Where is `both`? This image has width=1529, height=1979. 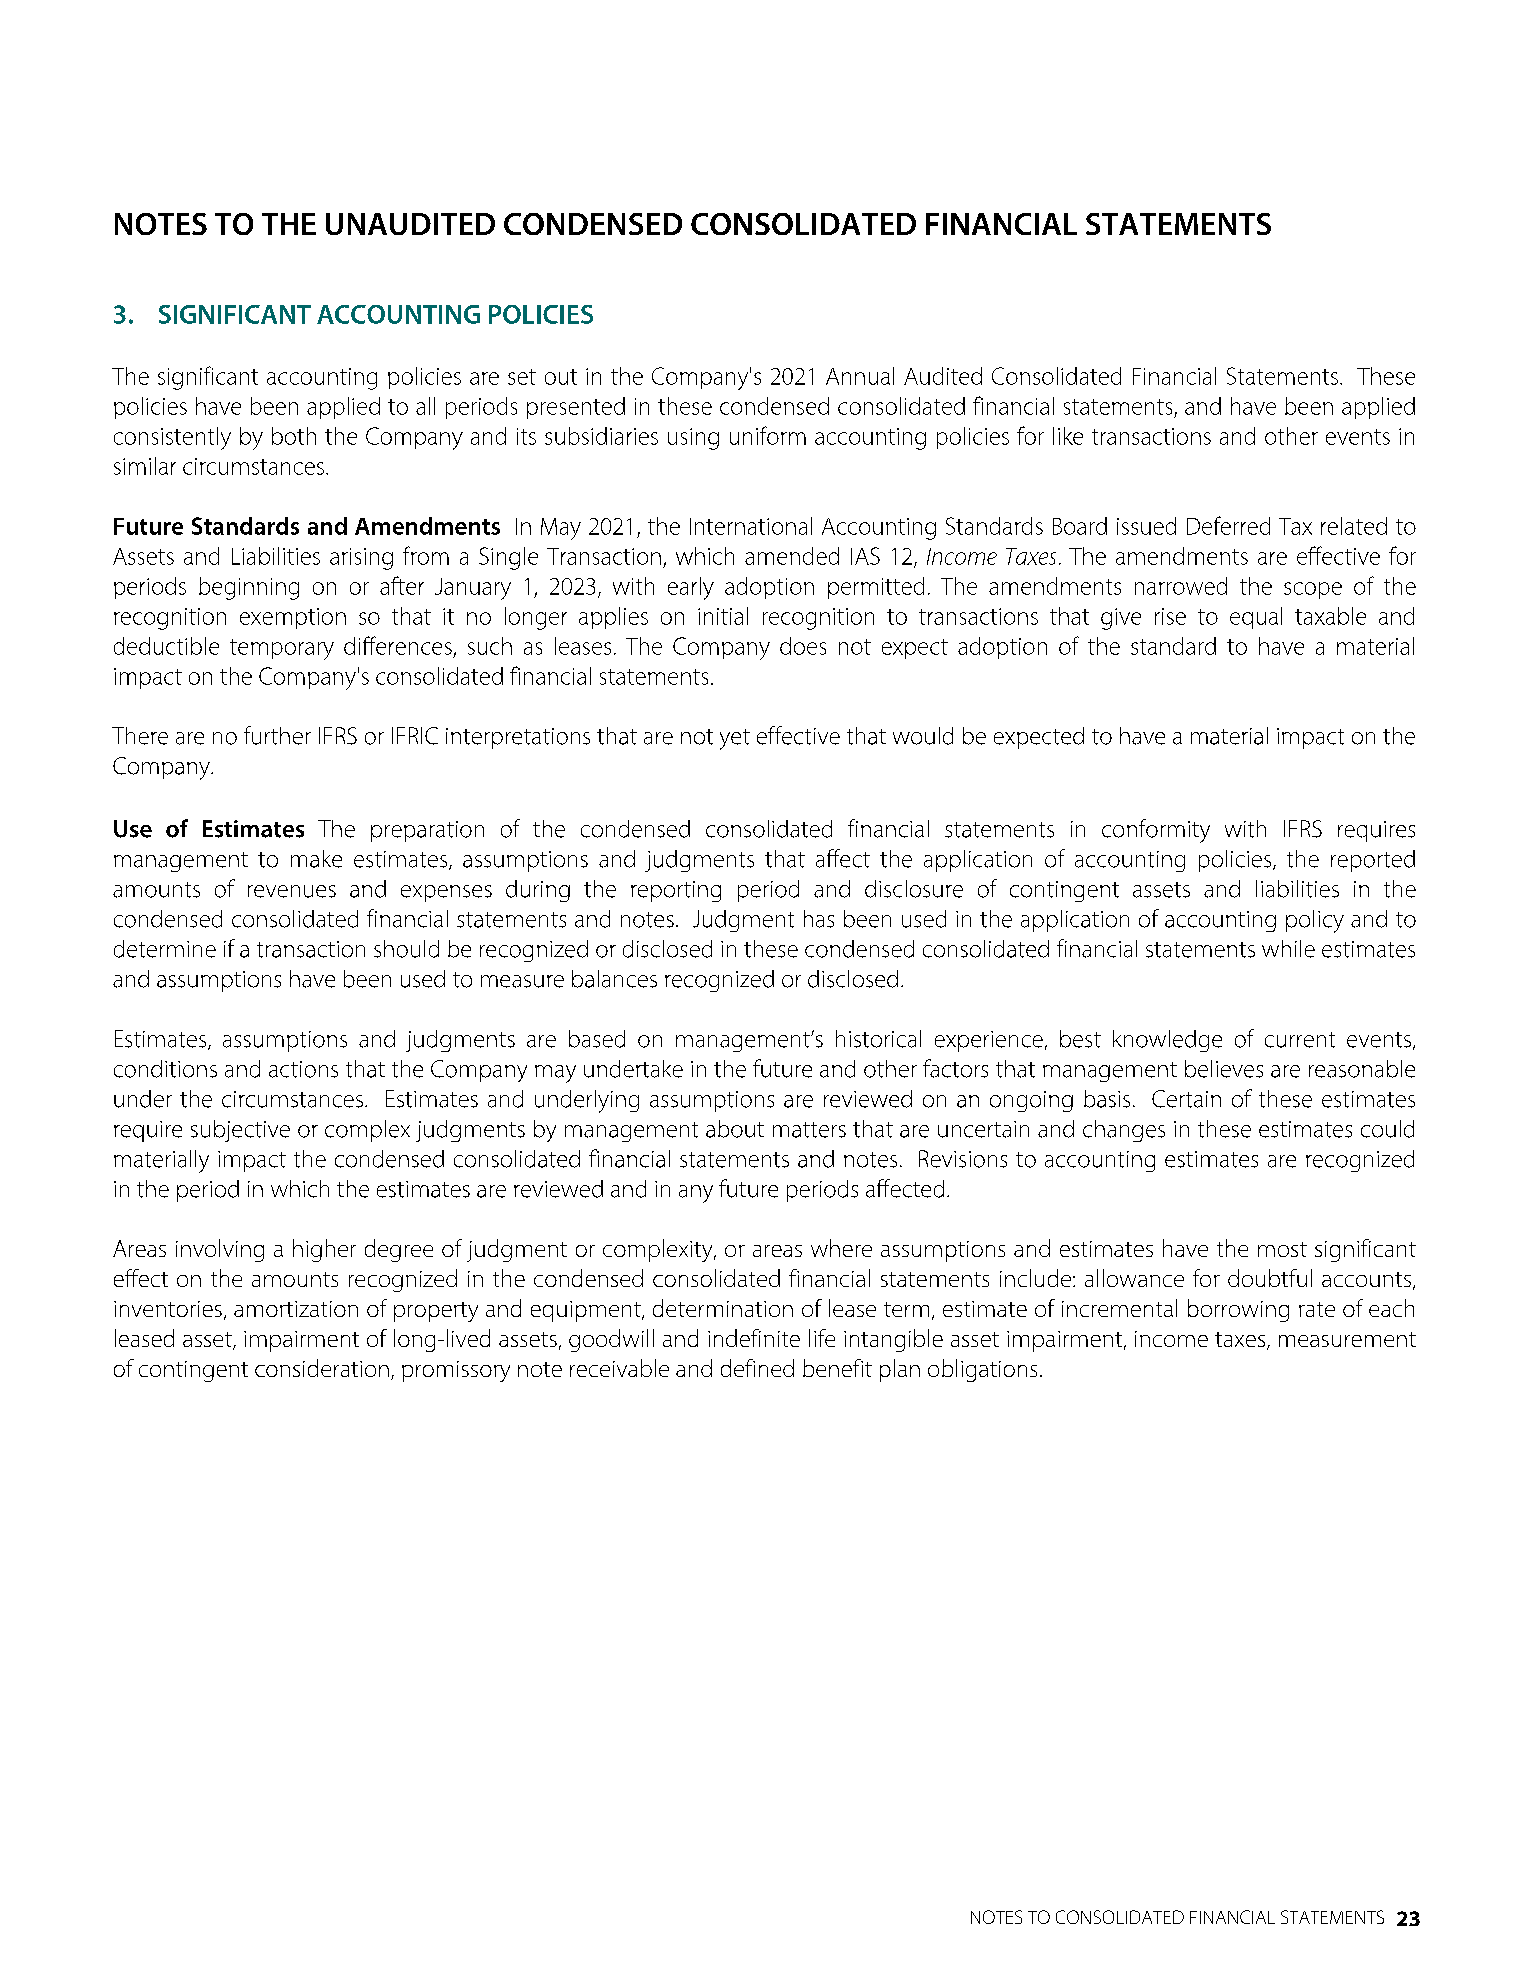
both is located at coordinates (294, 436).
